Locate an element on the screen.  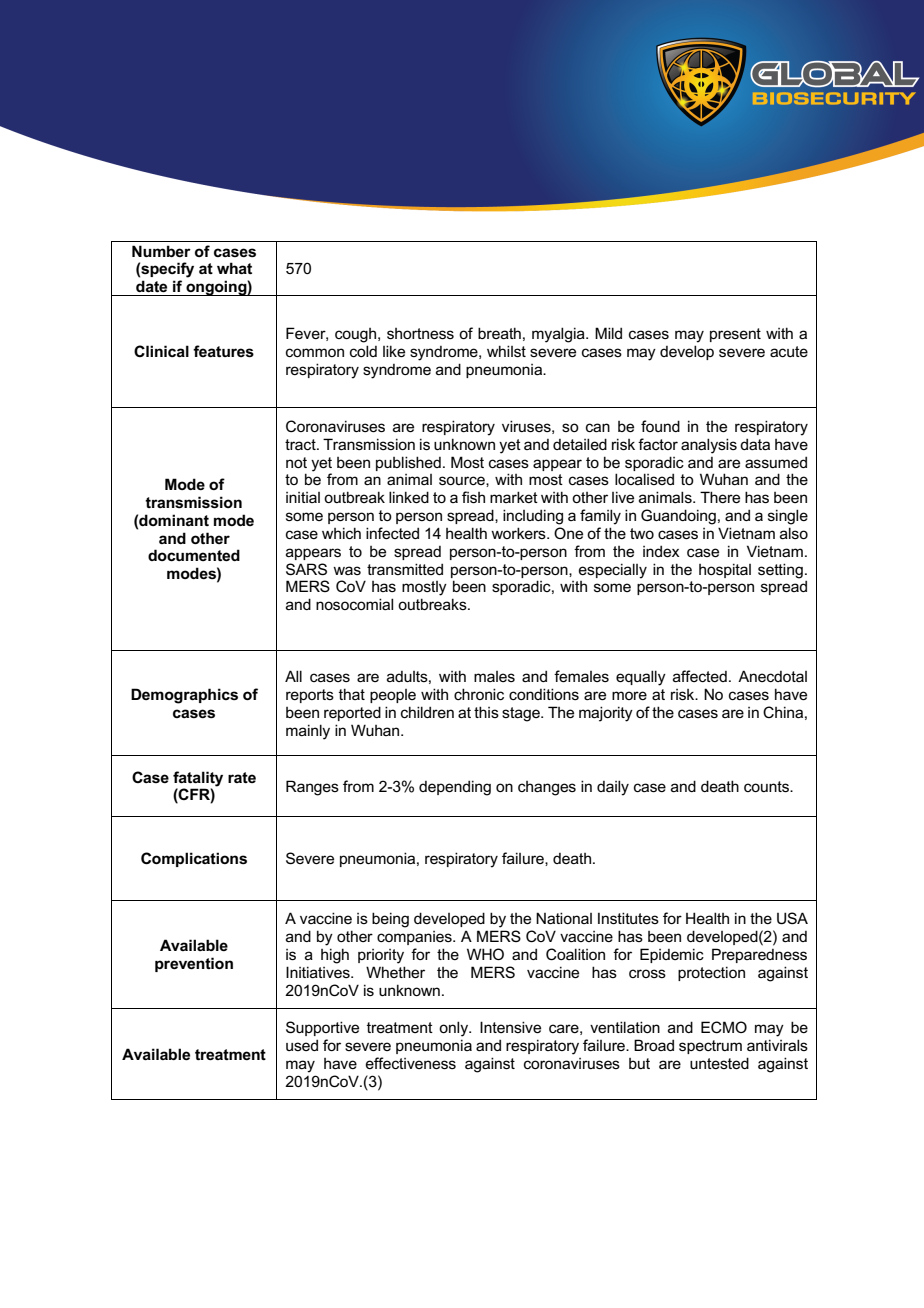
counts is located at coordinates (768, 786).
